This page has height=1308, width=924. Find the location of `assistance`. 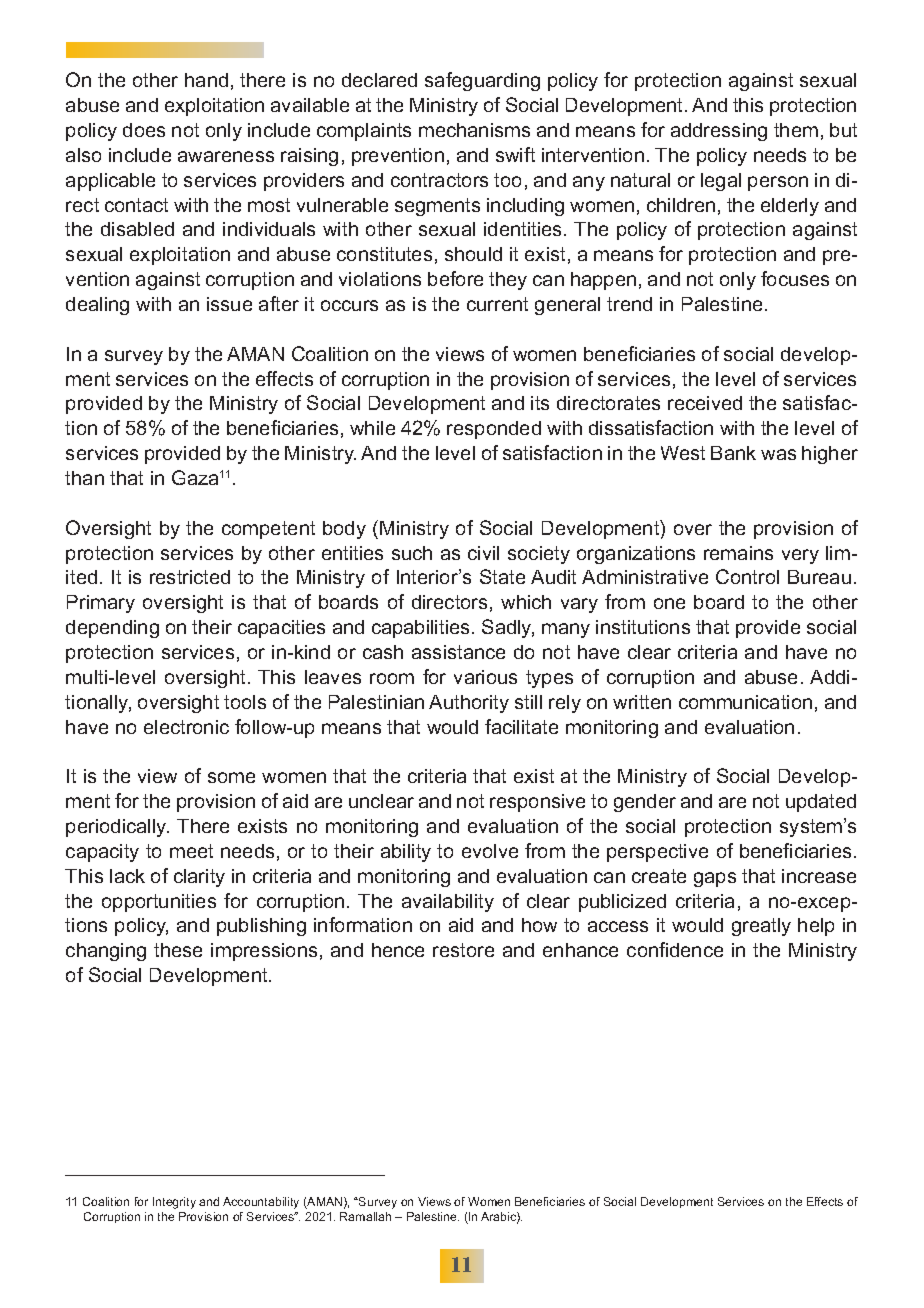

assistance is located at coordinates (458, 652).
